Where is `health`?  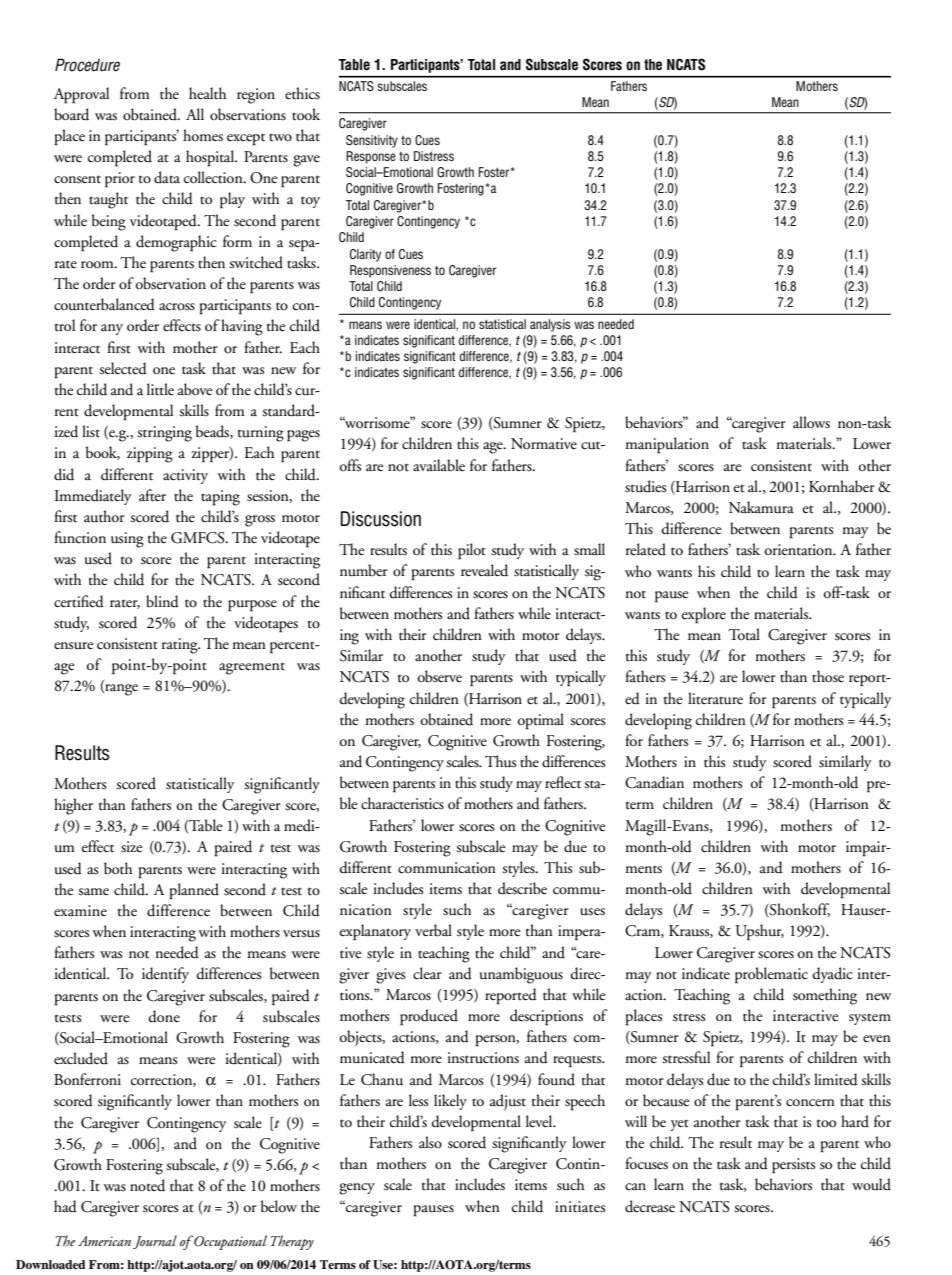 health is located at coordinates (208, 93).
